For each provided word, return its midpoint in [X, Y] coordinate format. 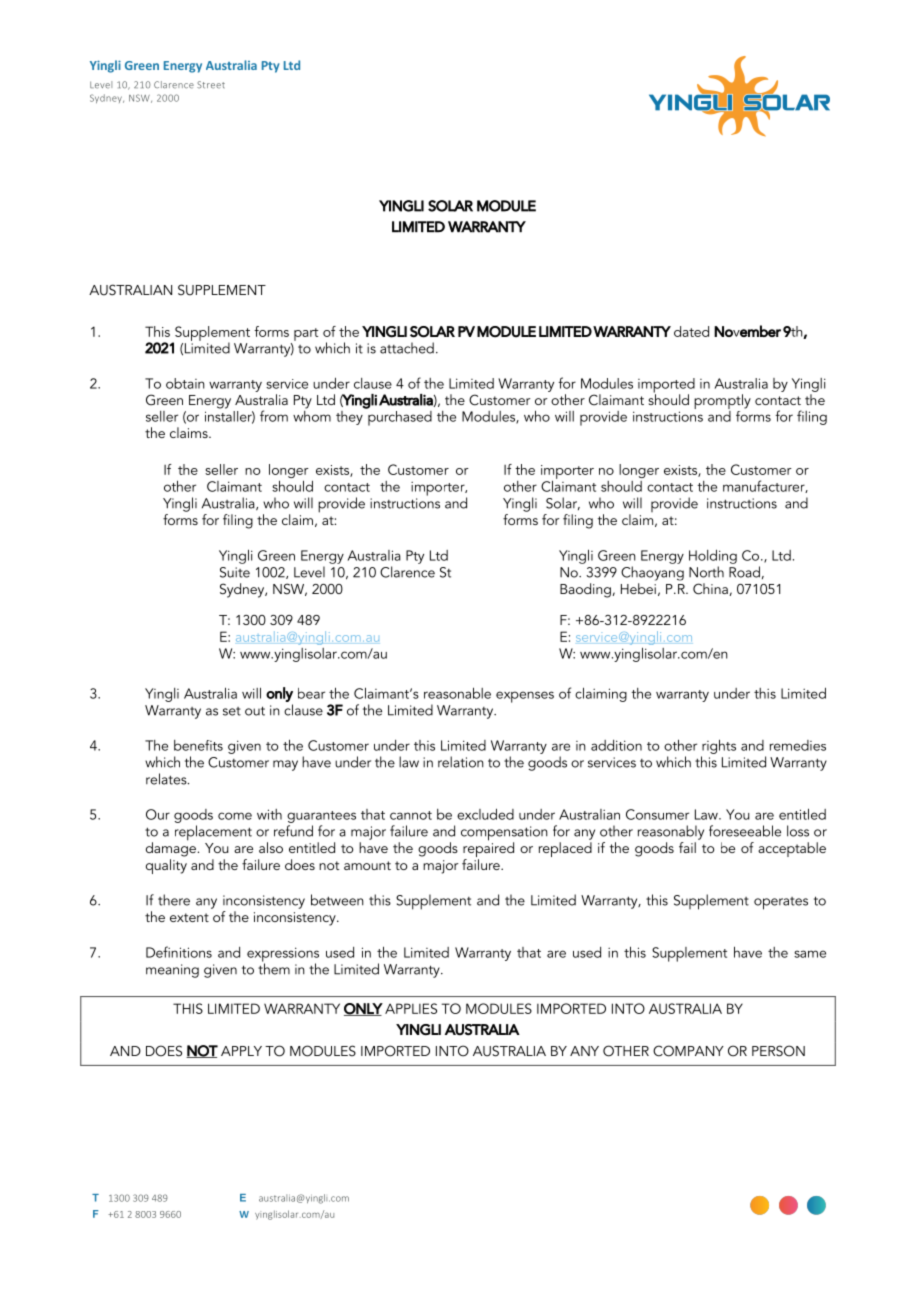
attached [407, 348]
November [747, 331]
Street [211, 85]
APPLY [241, 1051]
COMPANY [688, 1051]
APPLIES [411, 1008]
